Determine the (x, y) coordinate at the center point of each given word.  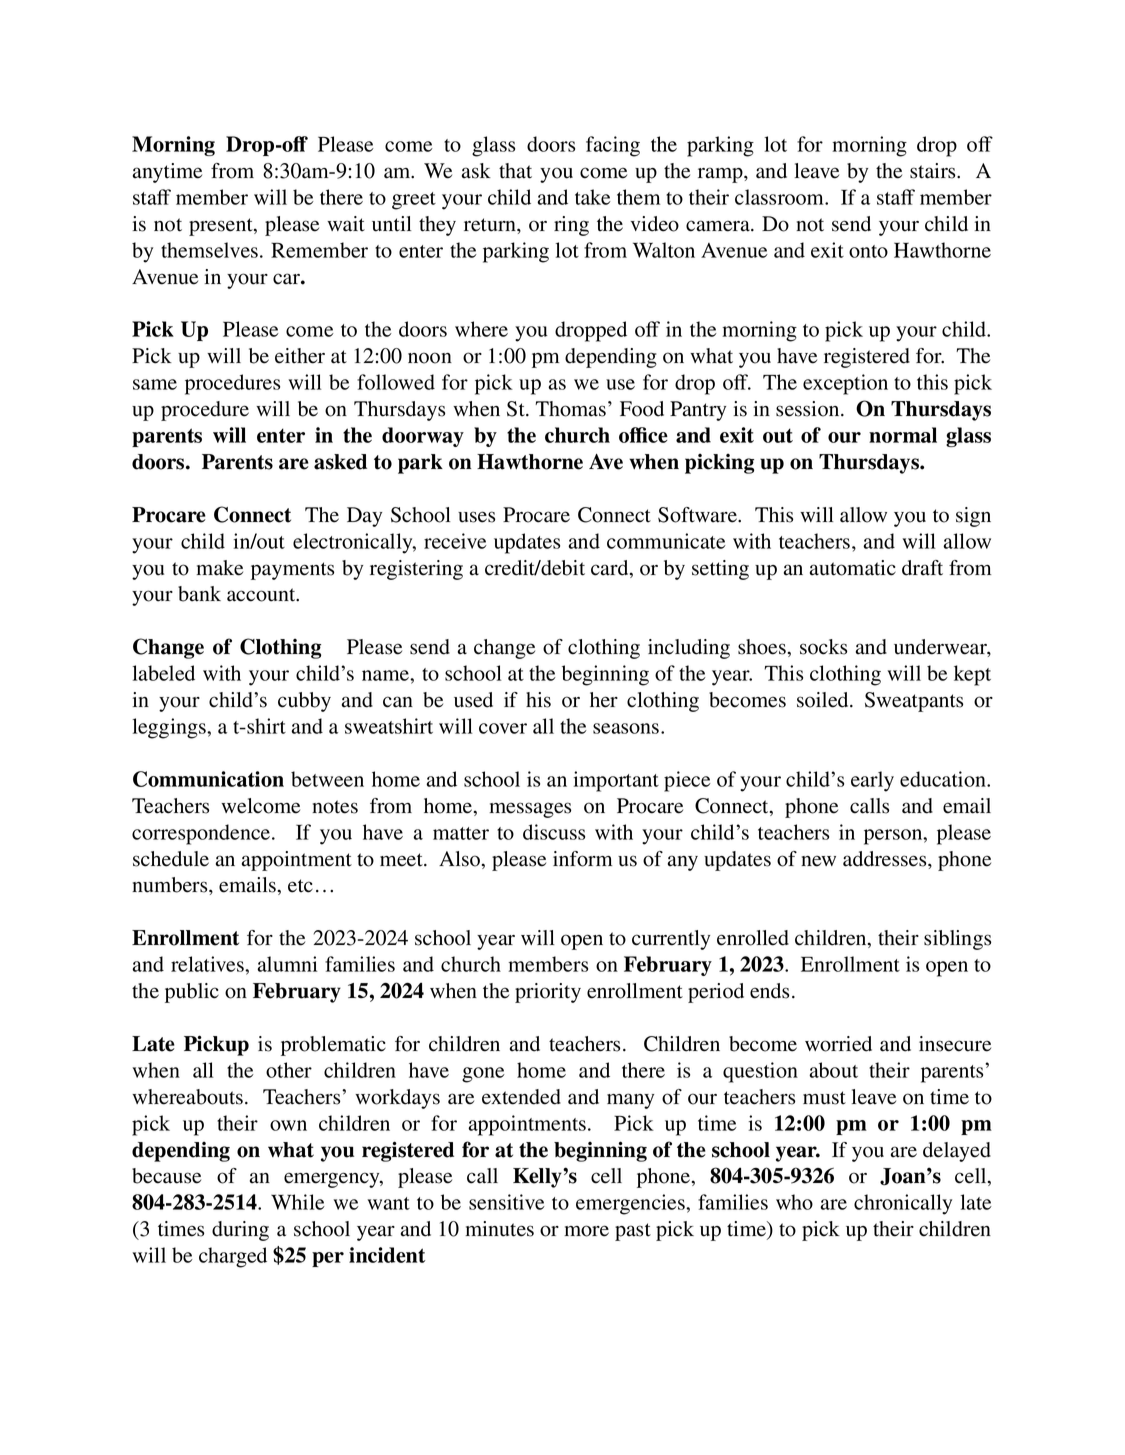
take (593, 197)
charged (233, 1257)
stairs (934, 171)
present (222, 227)
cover (503, 728)
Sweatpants (914, 702)
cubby (304, 702)
